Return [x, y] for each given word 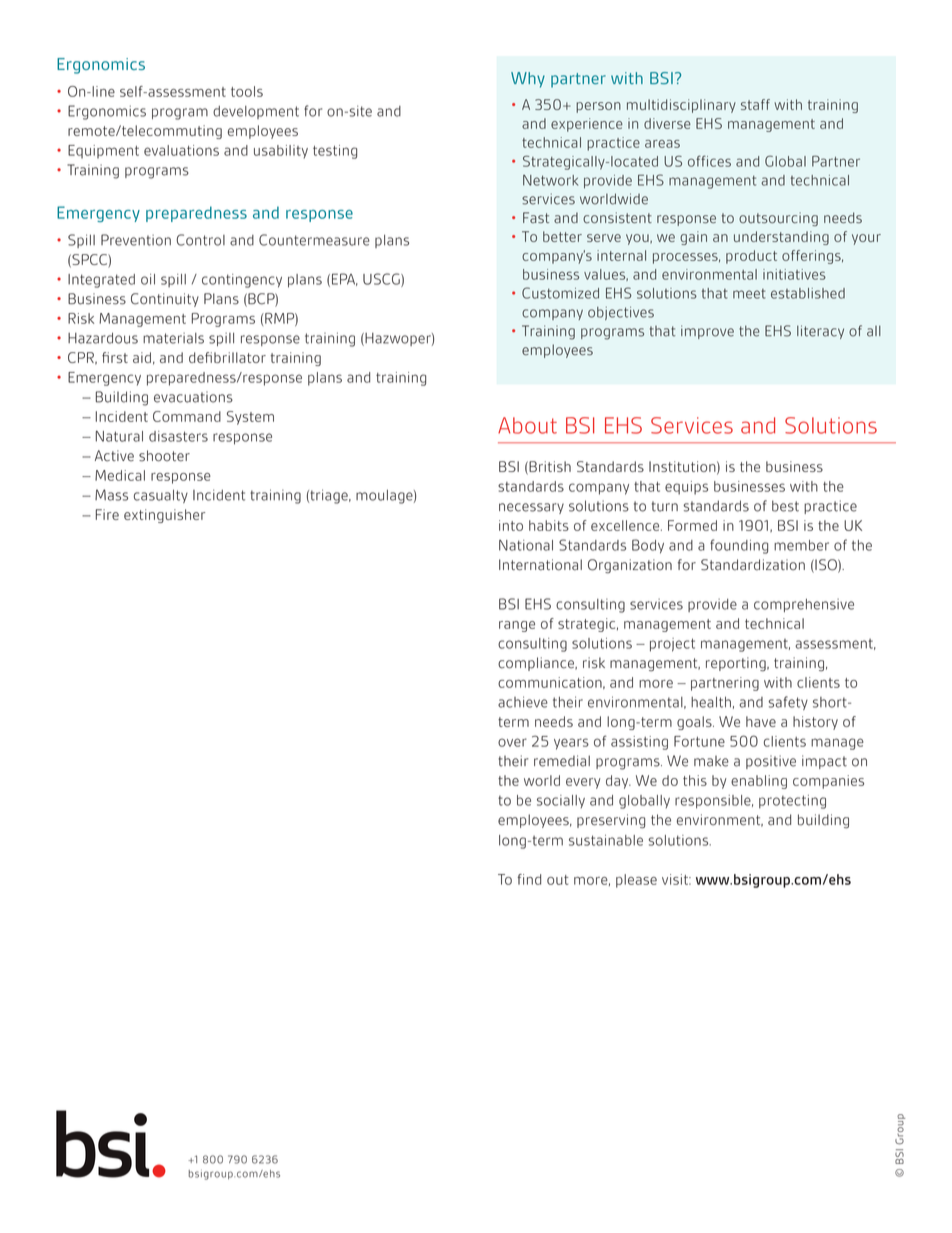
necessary [531, 508]
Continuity [165, 300]
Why [528, 80]
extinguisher [164, 516]
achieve [523, 702]
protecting [792, 802]
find [529, 879]
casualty [161, 496]
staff [755, 104]
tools [247, 91]
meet [749, 294]
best [785, 506]
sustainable [606, 840]
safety [788, 703]
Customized [560, 293]
